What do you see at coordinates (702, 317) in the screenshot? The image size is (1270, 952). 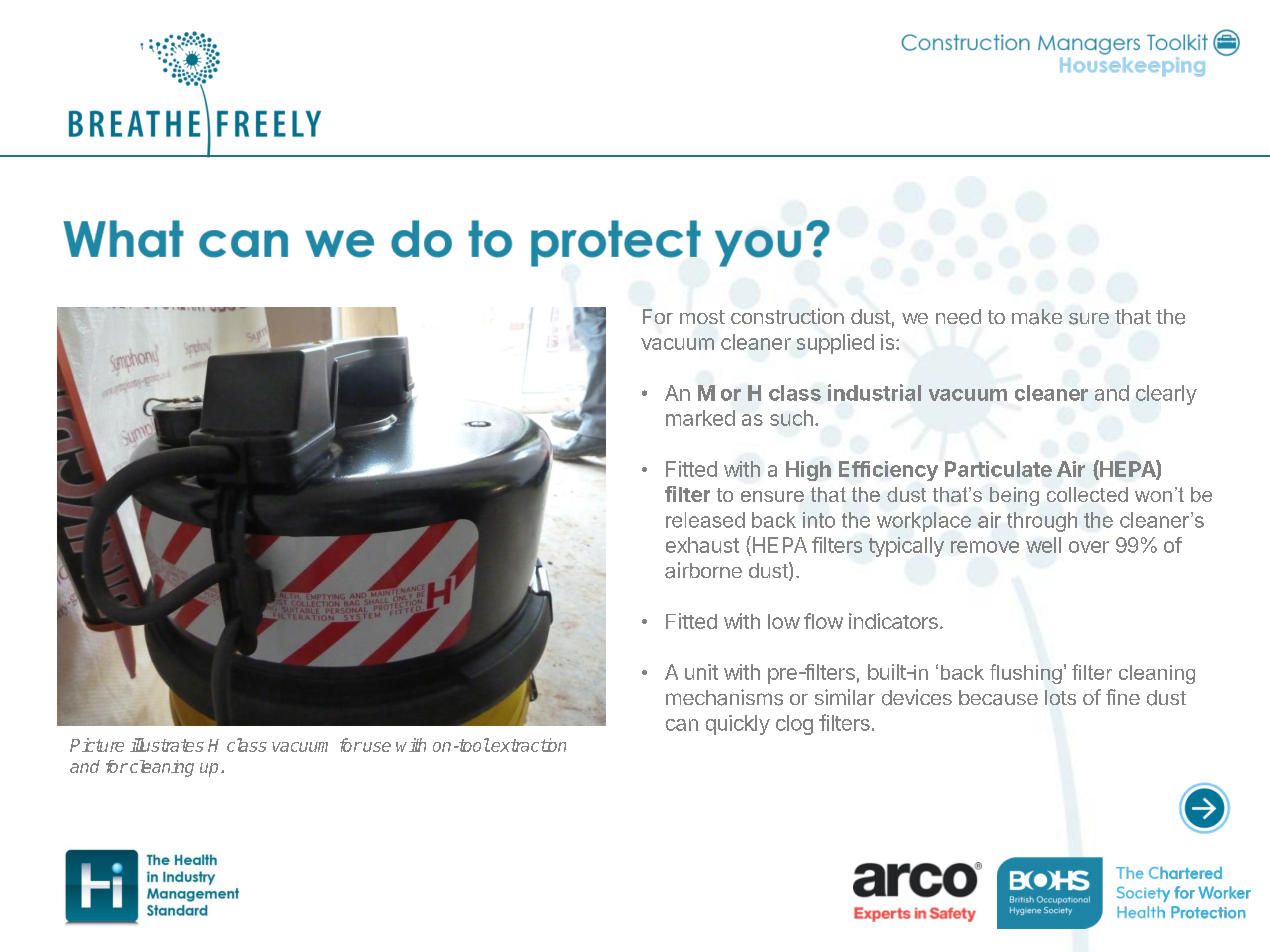 I see `most` at bounding box center [702, 317].
